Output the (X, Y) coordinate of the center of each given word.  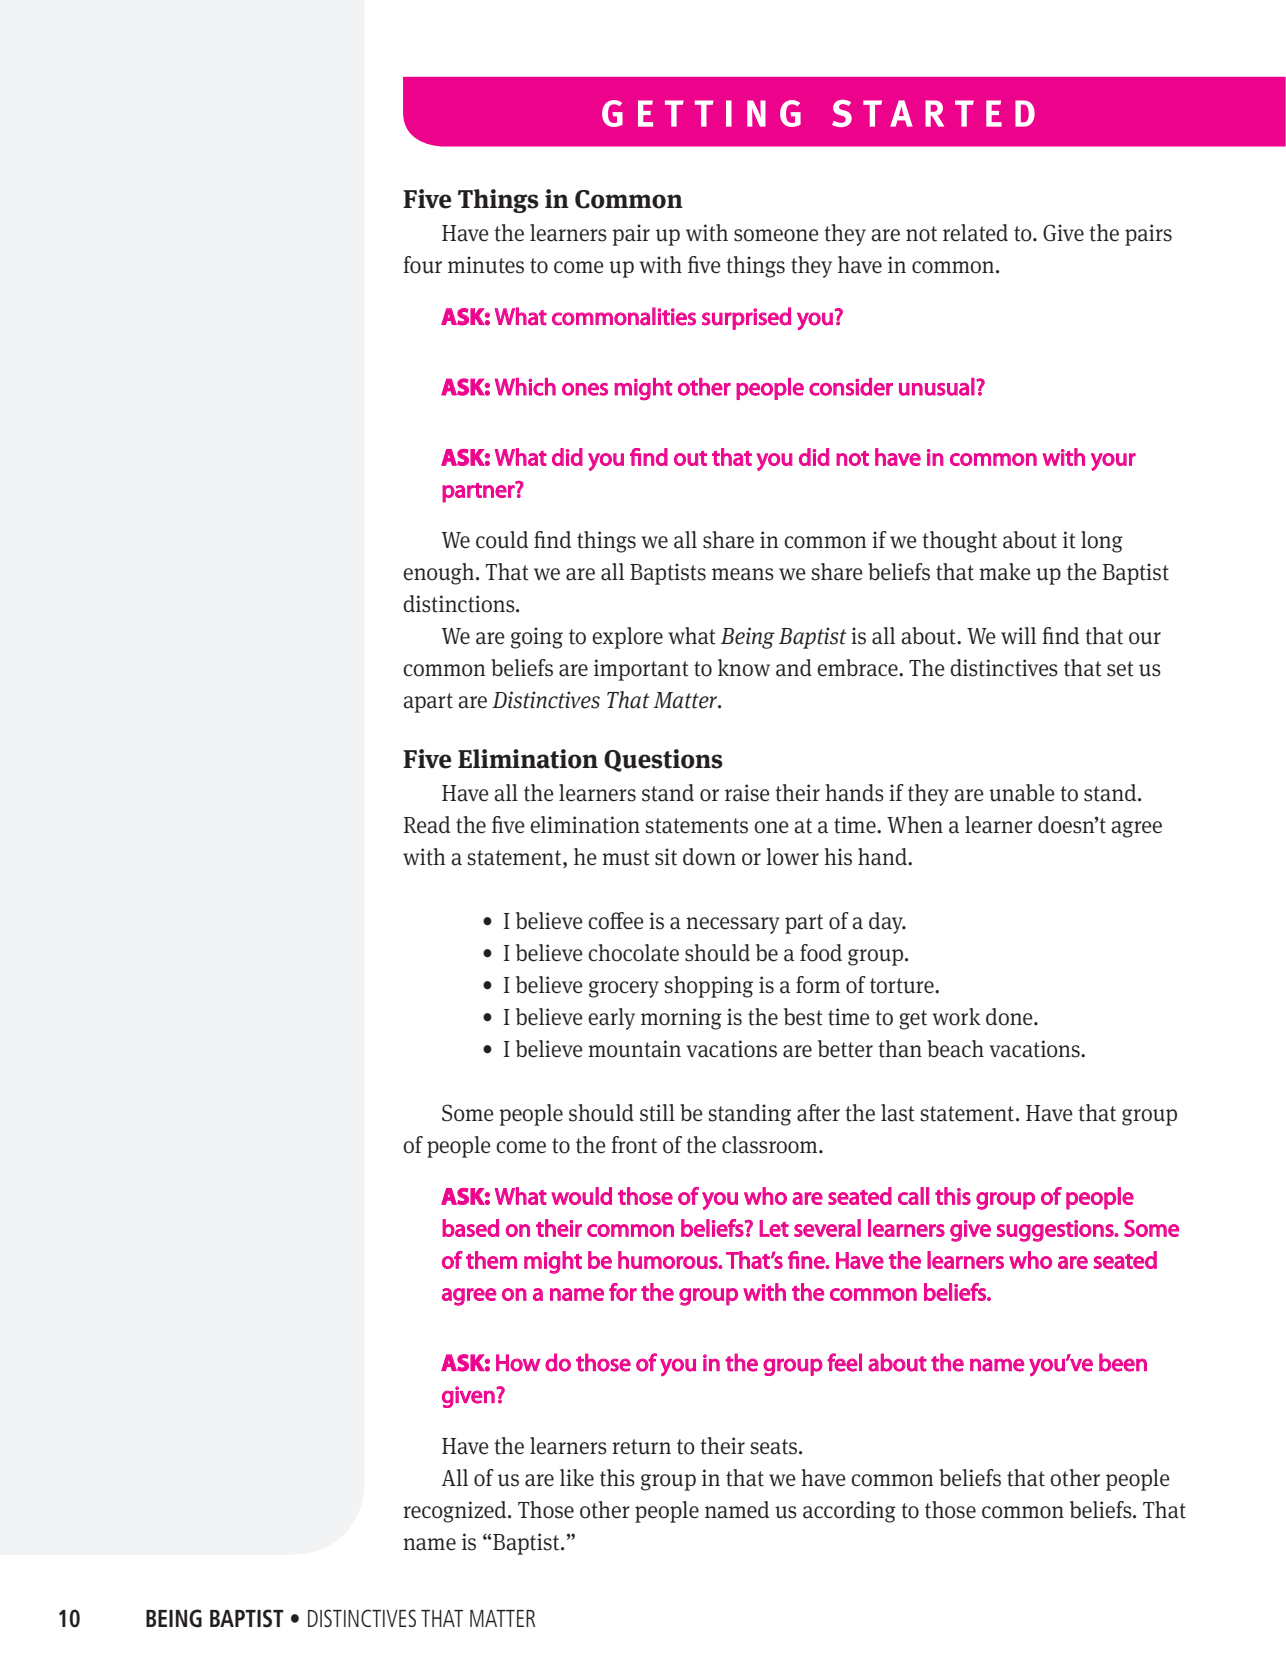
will (1018, 635)
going (537, 638)
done (1010, 1017)
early (611, 1019)
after (818, 1113)
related (975, 233)
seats (775, 1447)
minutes (486, 265)
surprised (746, 318)
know (744, 668)
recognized (456, 1512)
